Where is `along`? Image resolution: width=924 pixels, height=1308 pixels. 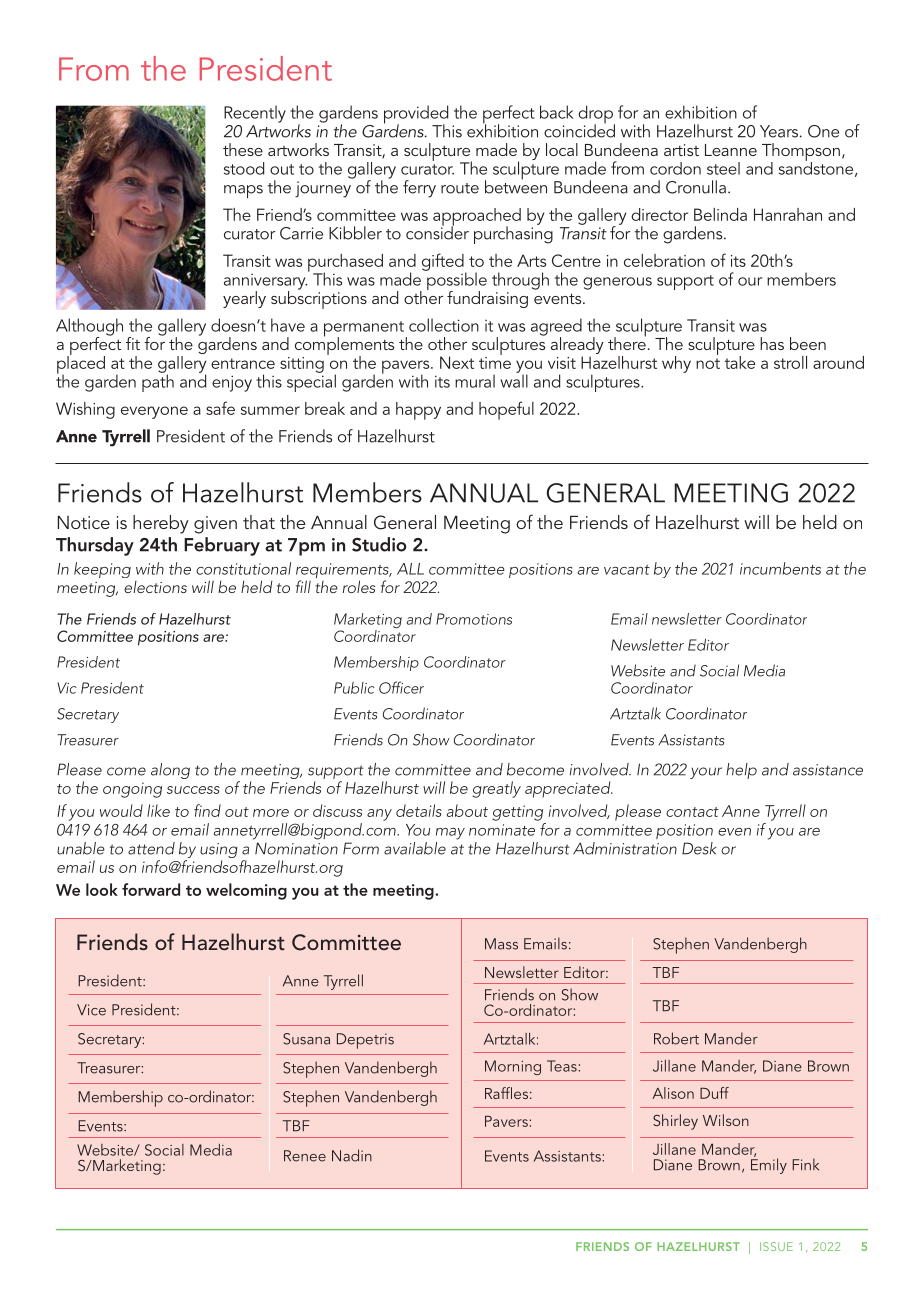
along is located at coordinates (170, 771).
